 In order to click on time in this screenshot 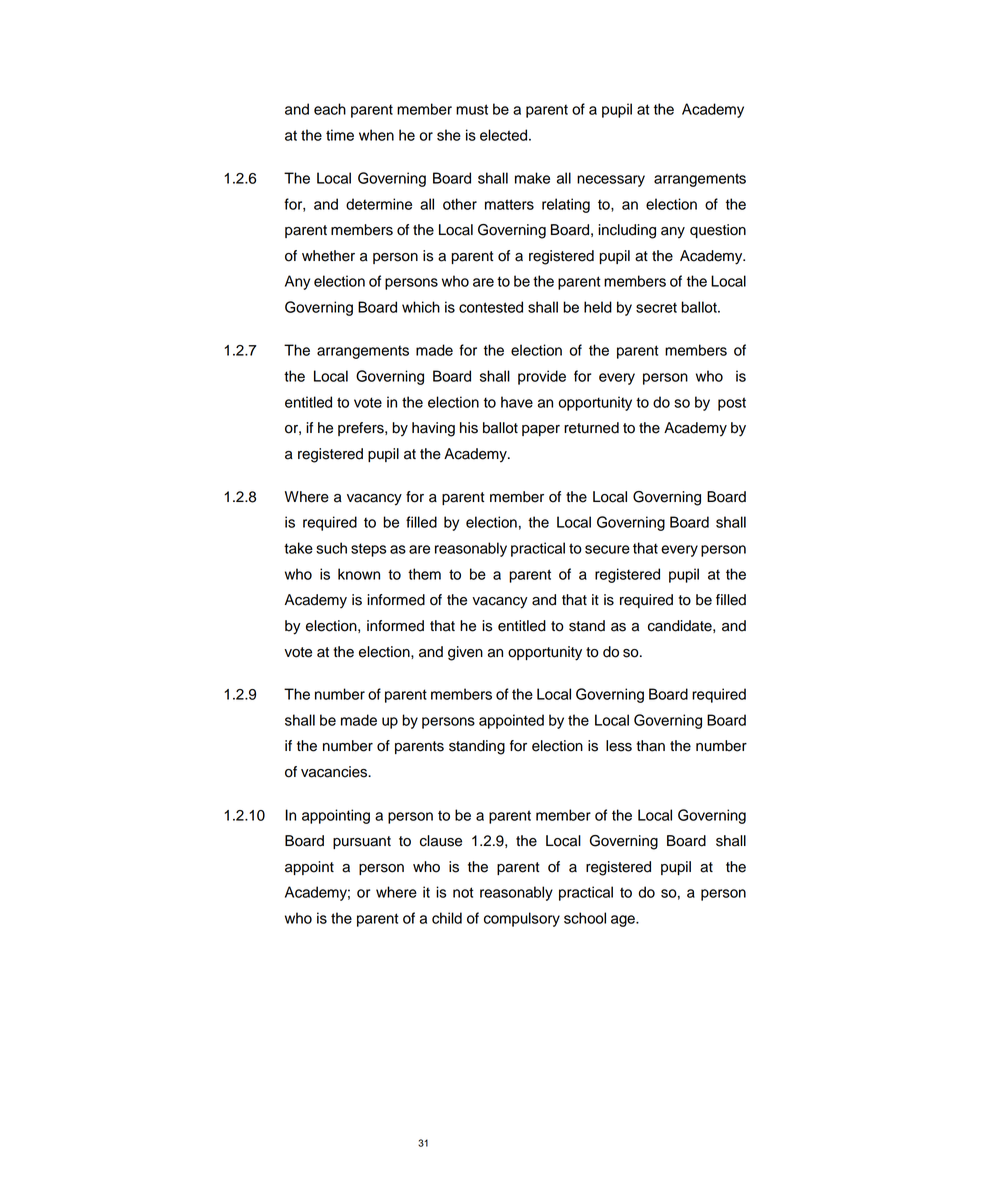, I will do `click(340, 135)`.
